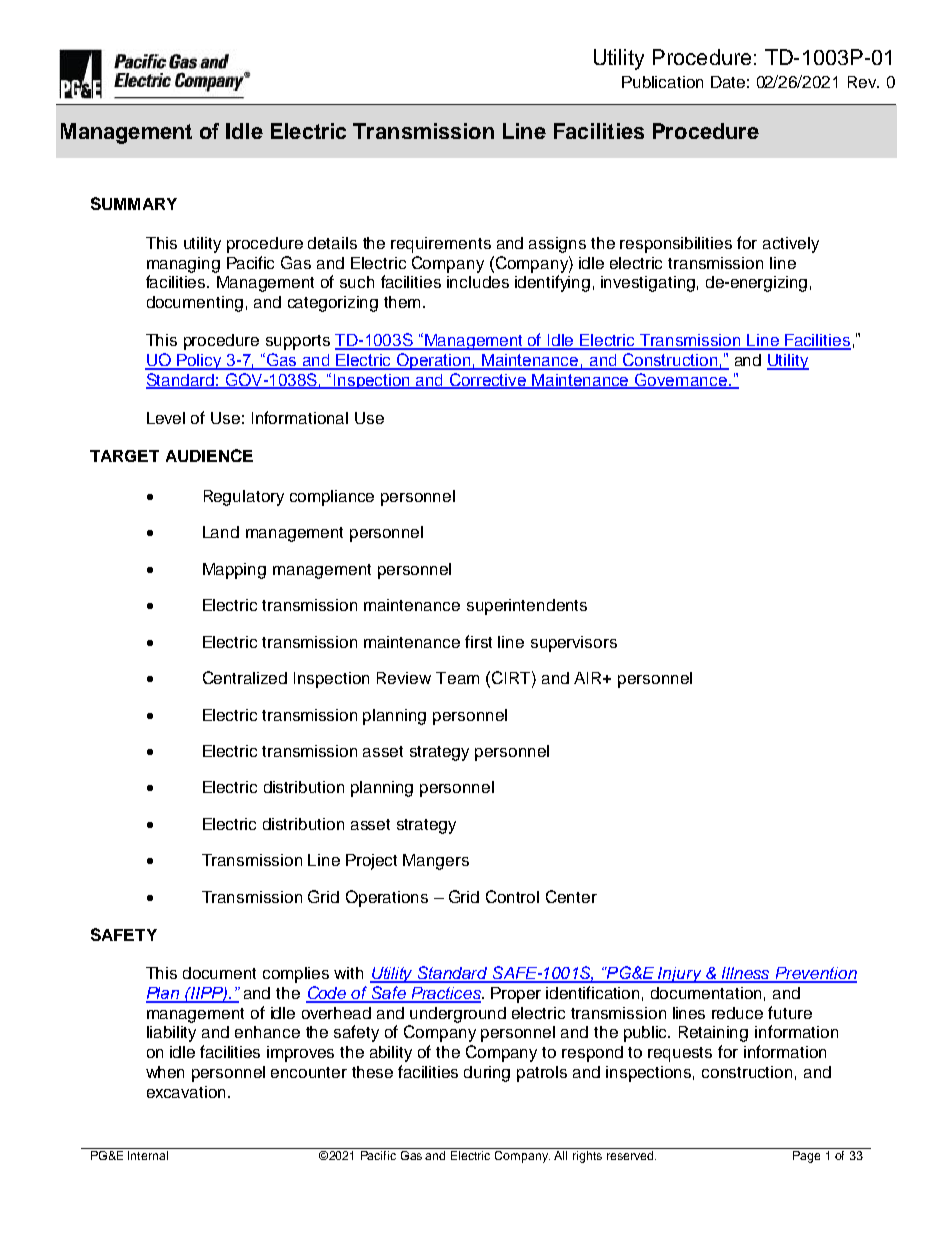  Describe the element at coordinates (676, 245) in the document. I see `responsibilities` at that location.
